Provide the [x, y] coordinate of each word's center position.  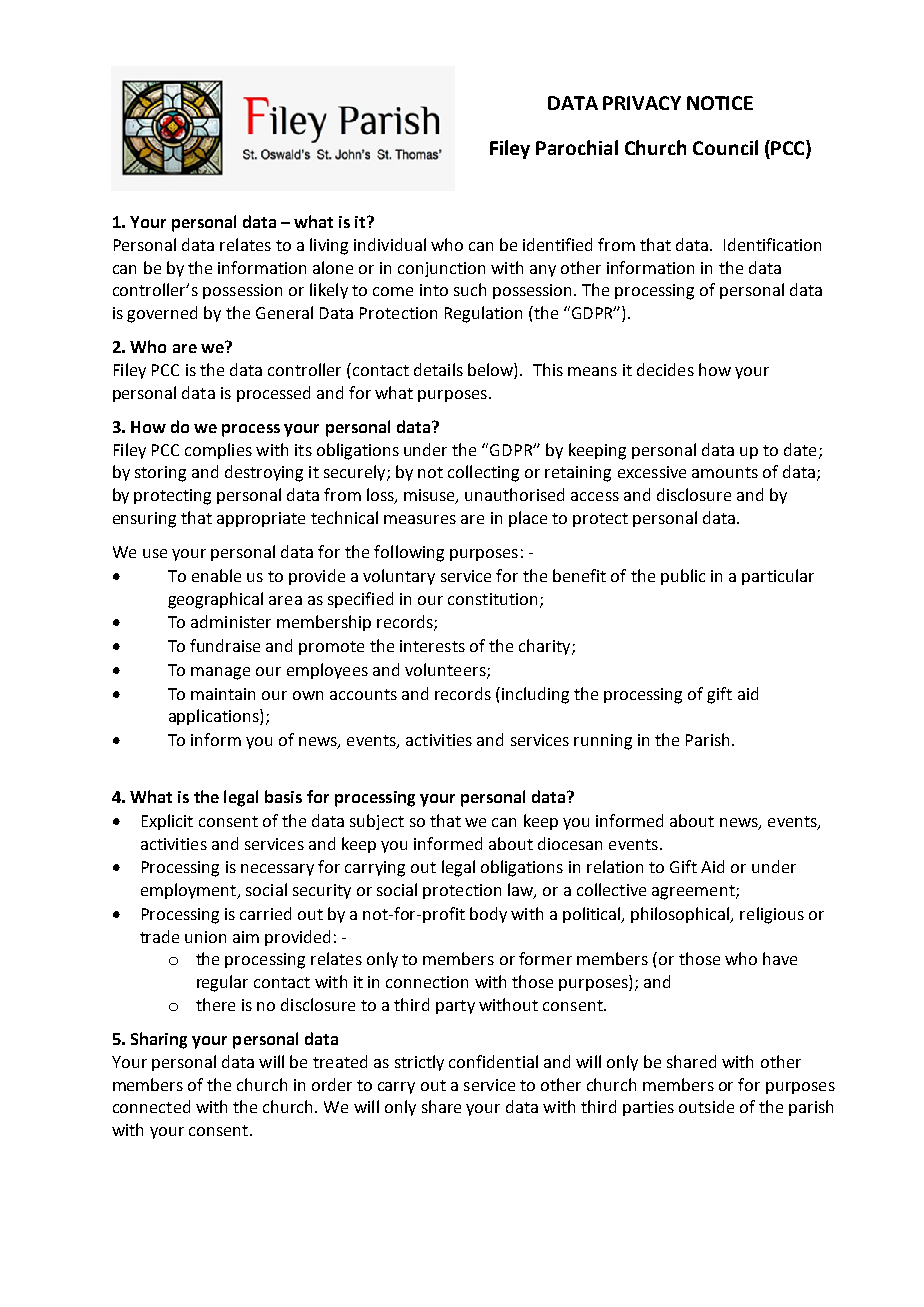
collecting [483, 473]
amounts [725, 472]
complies [218, 451]
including [535, 695]
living [329, 246]
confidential [493, 1061]
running [603, 742]
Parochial [577, 147]
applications [215, 717]
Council [725, 147]
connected [151, 1106]
